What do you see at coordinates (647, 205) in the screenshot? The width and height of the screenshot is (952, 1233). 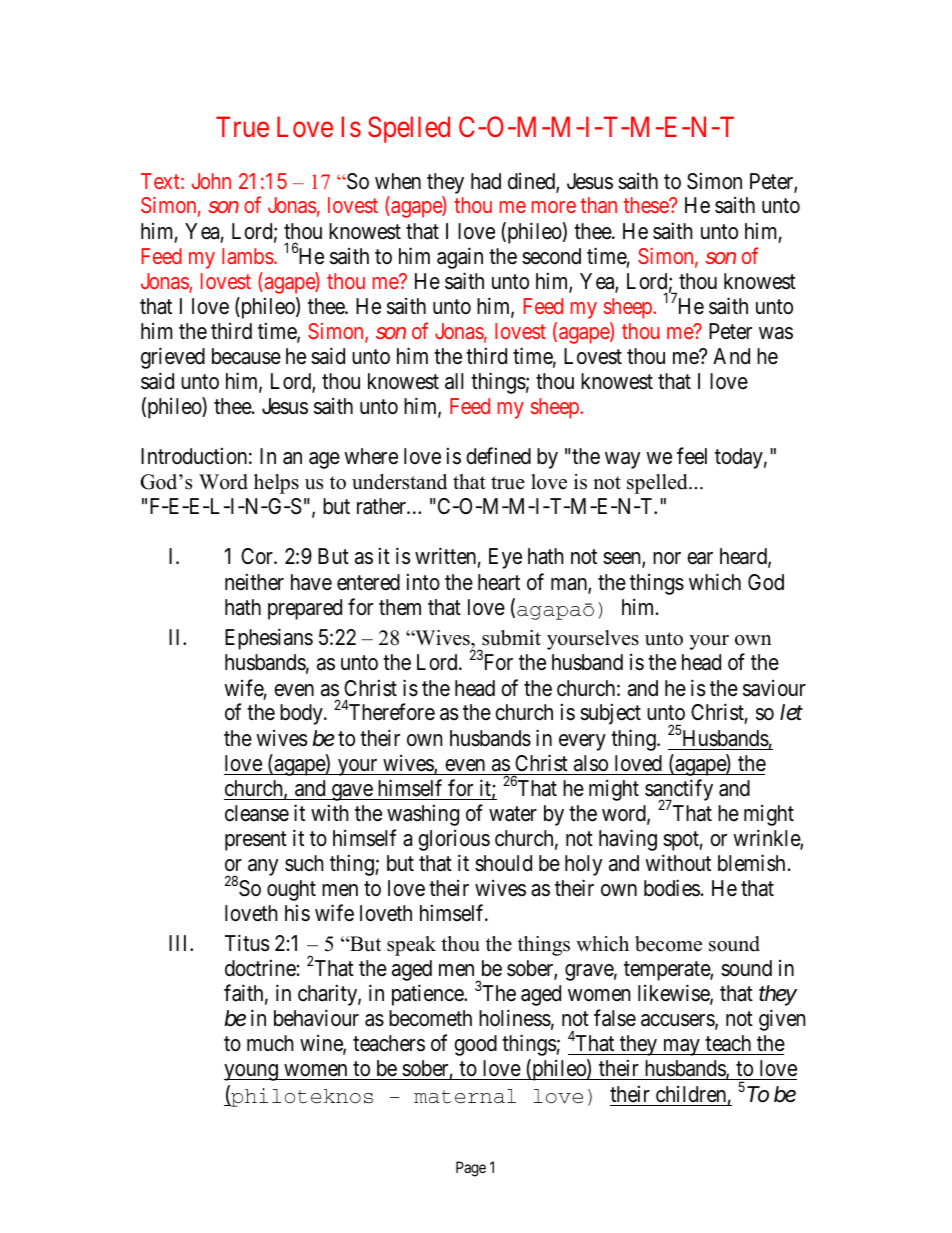 I see `these` at bounding box center [647, 205].
